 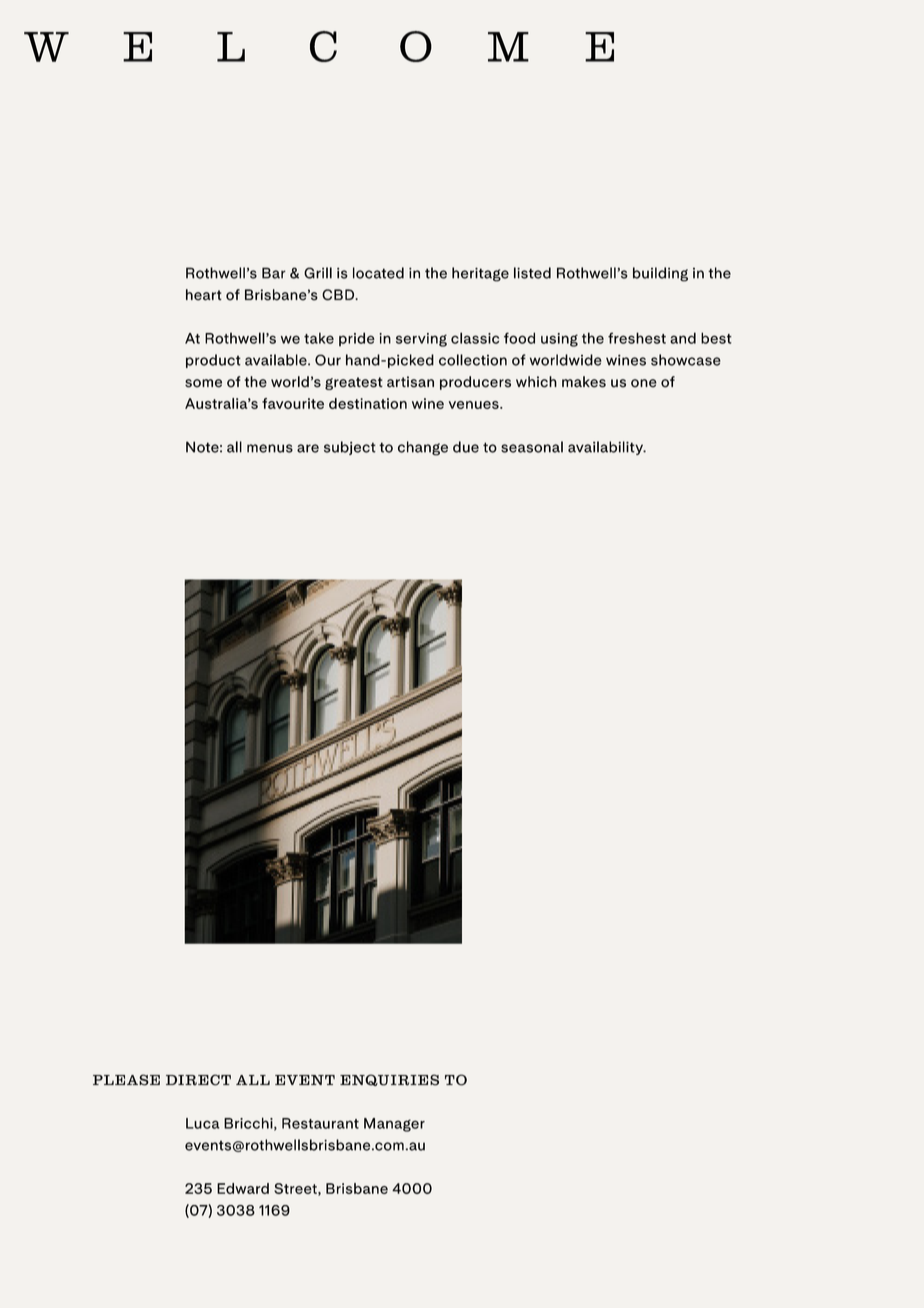 What do you see at coordinates (389, 1080) in the screenshot?
I see `ENQUIRIES` at bounding box center [389, 1080].
